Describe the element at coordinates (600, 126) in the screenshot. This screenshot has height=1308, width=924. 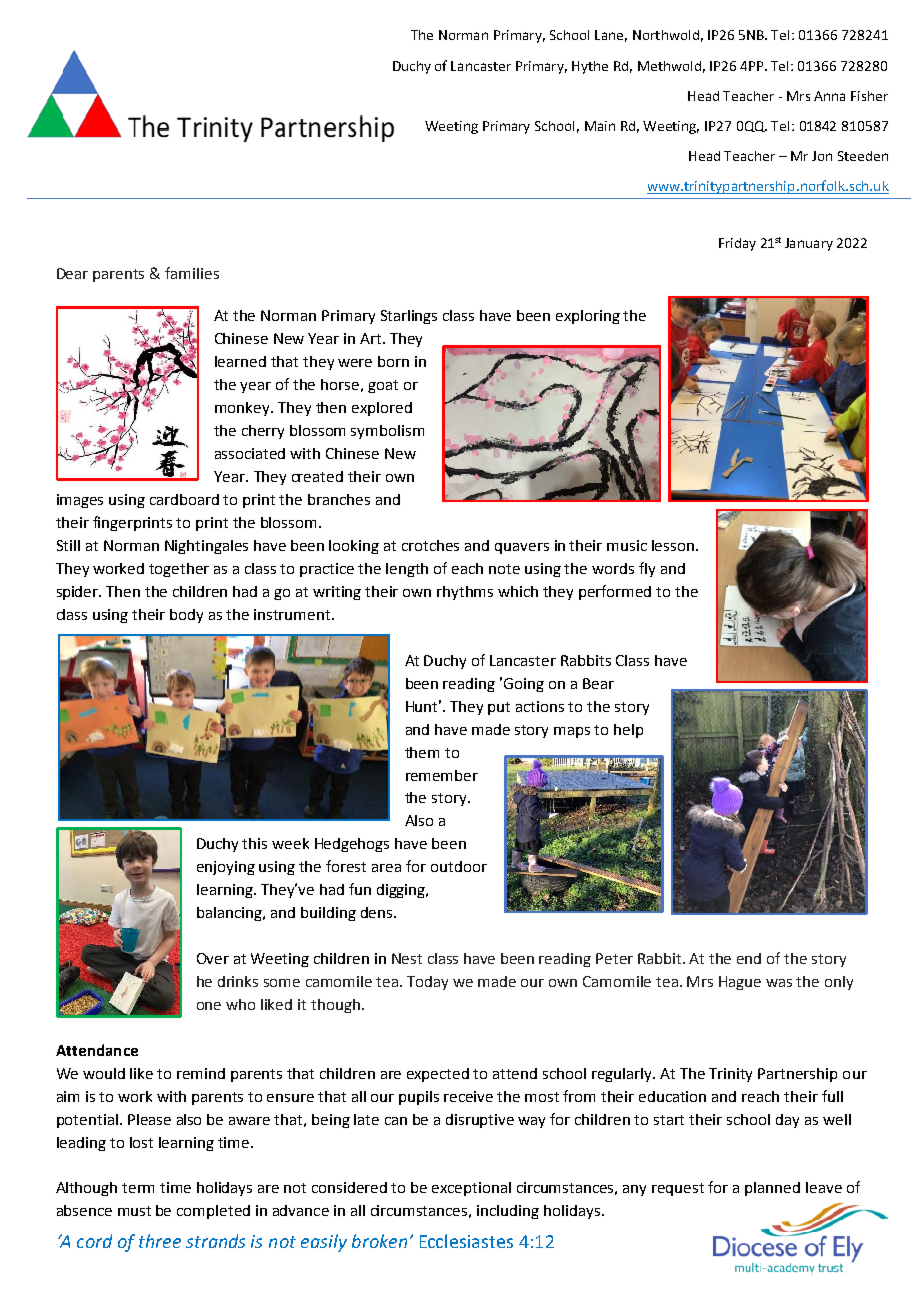
I see `Main` at that location.
